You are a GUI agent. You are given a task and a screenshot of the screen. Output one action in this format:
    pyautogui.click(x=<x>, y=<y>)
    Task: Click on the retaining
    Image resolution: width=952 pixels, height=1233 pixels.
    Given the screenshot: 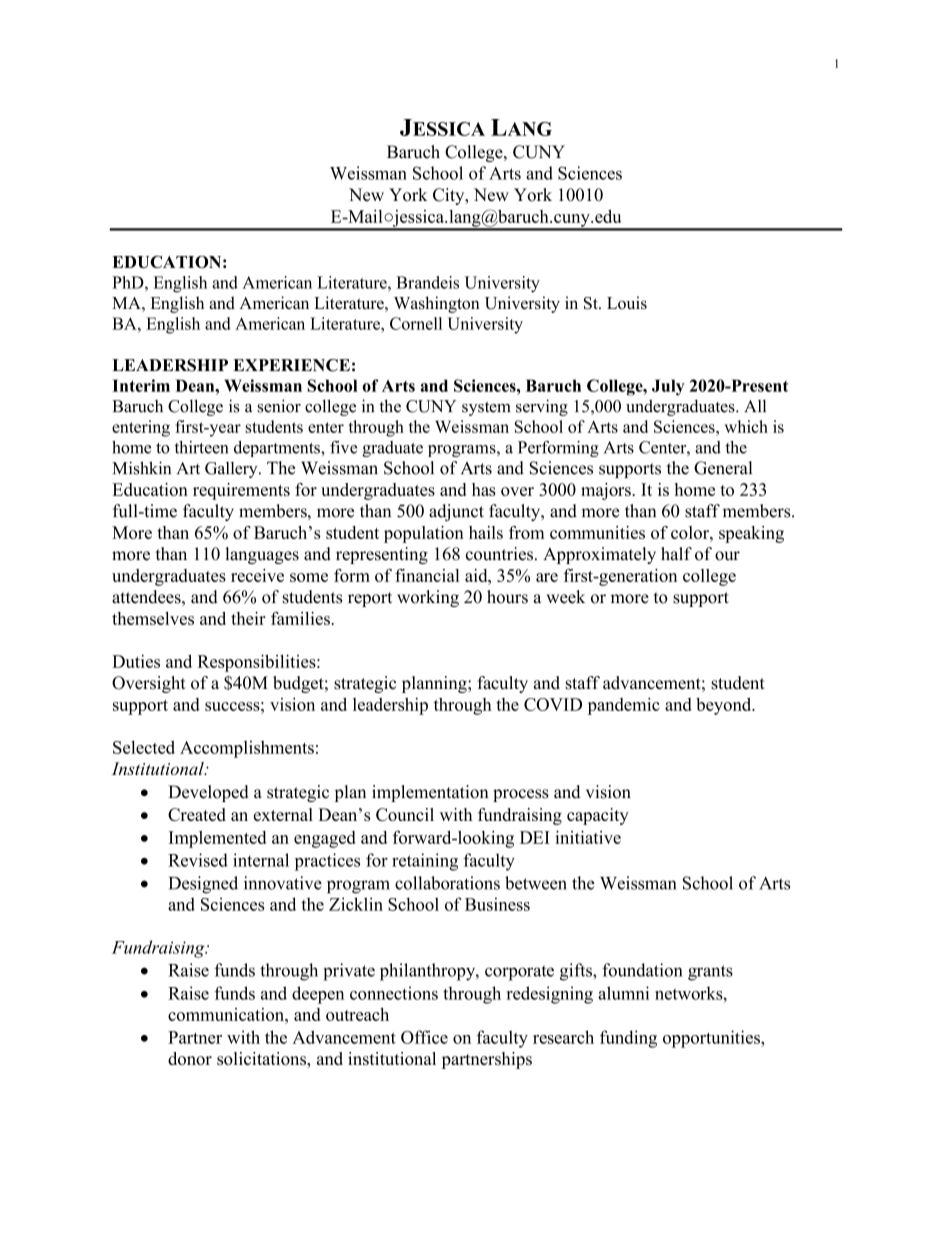 What is the action you would take?
    pyautogui.click(x=425, y=862)
